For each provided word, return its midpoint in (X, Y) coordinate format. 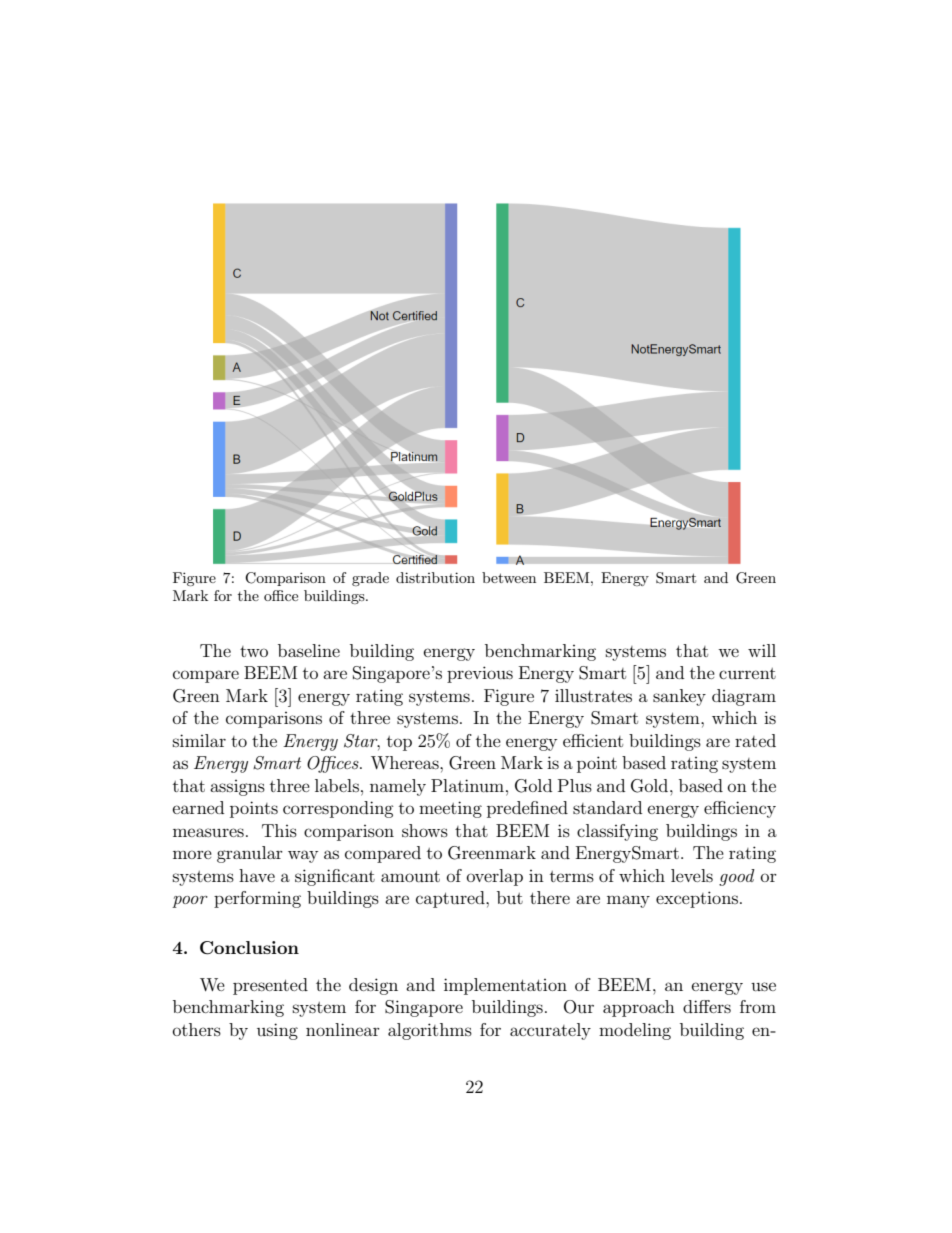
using (277, 1031)
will (762, 650)
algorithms (430, 1031)
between (509, 577)
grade (370, 579)
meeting (450, 809)
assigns (237, 788)
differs (707, 1006)
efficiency (740, 809)
